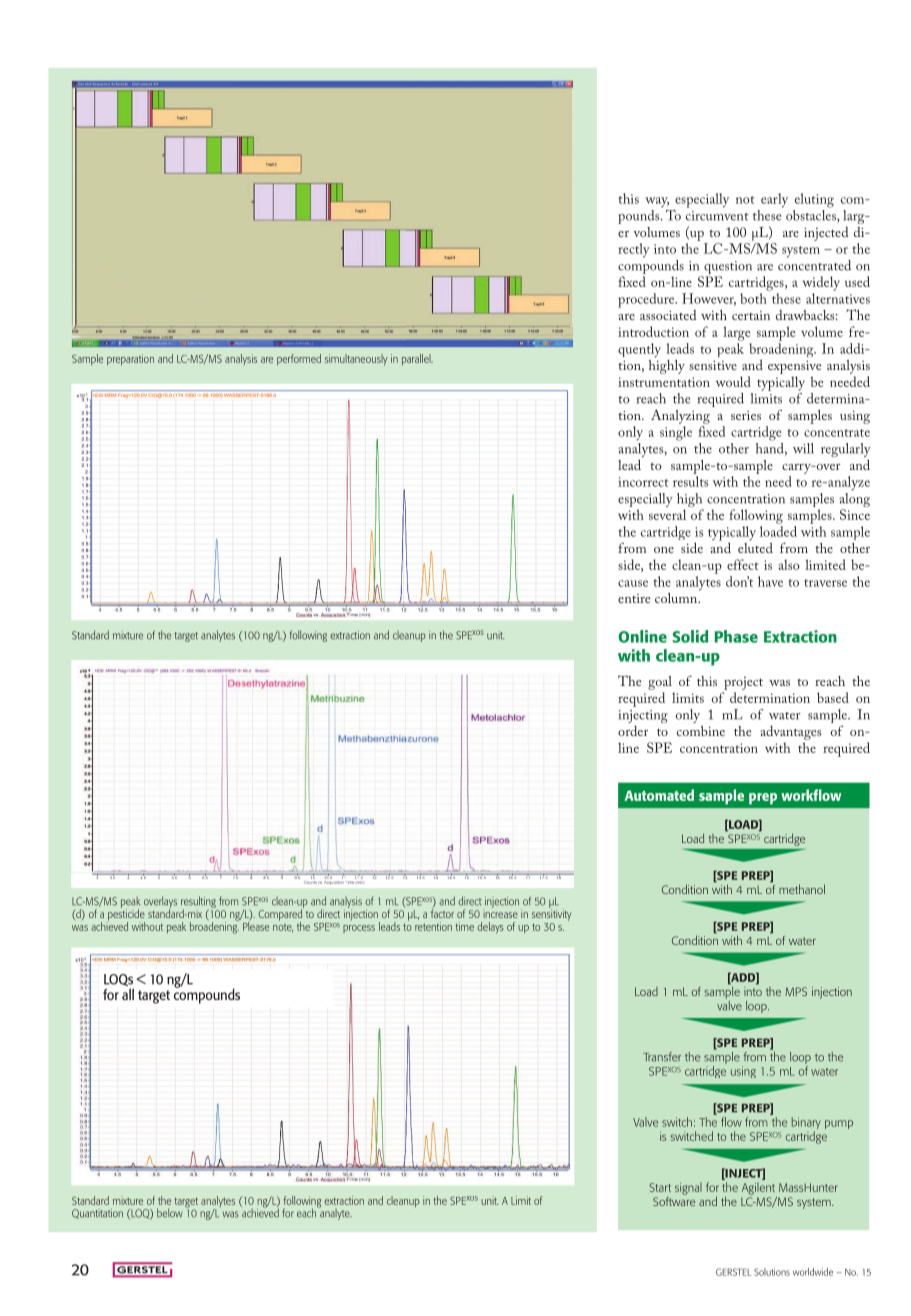  What do you see at coordinates (356, 360) in the page?
I see `simultaneously` at bounding box center [356, 360].
